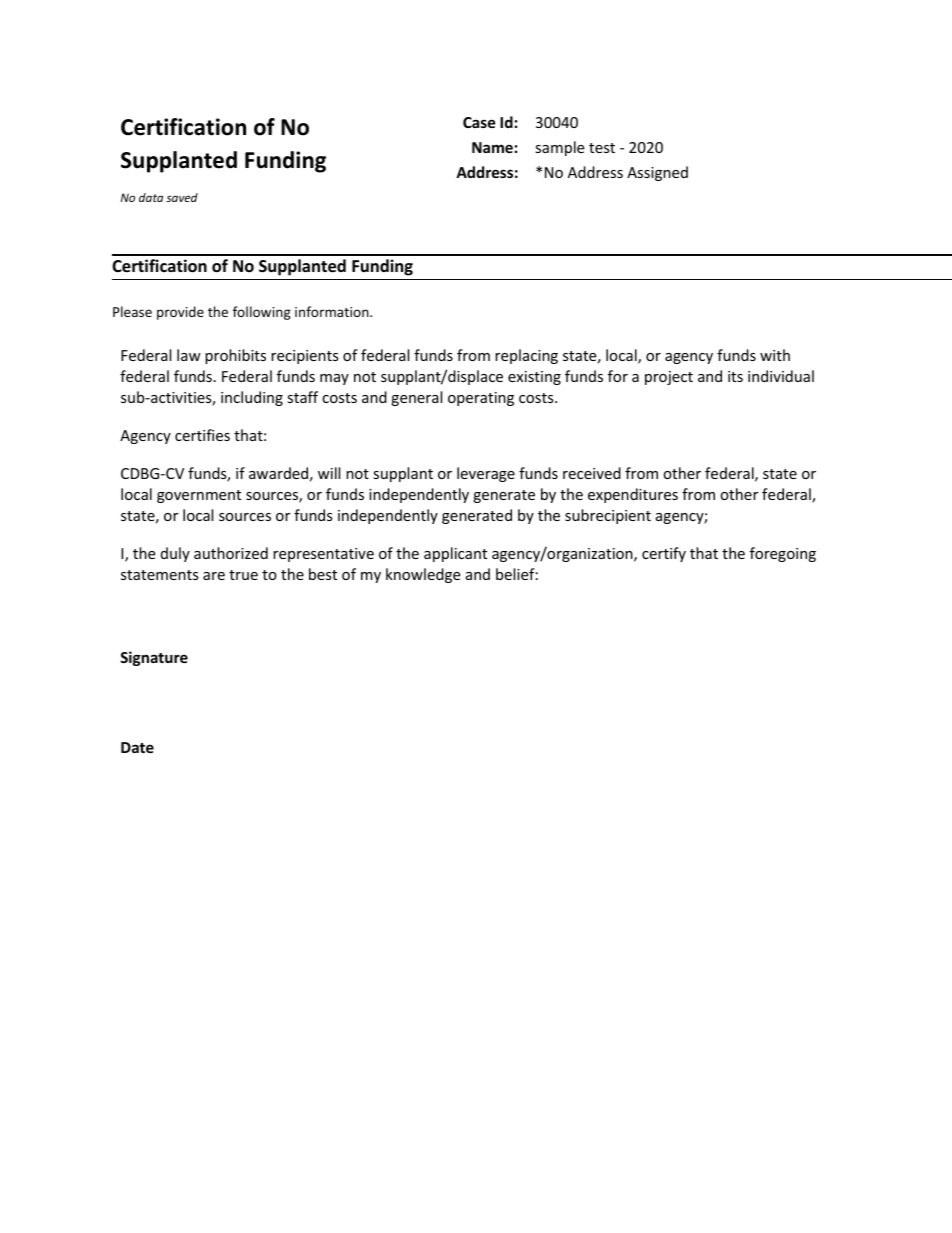 Image resolution: width=952 pixels, height=1233 pixels. I want to click on project, so click(669, 378).
